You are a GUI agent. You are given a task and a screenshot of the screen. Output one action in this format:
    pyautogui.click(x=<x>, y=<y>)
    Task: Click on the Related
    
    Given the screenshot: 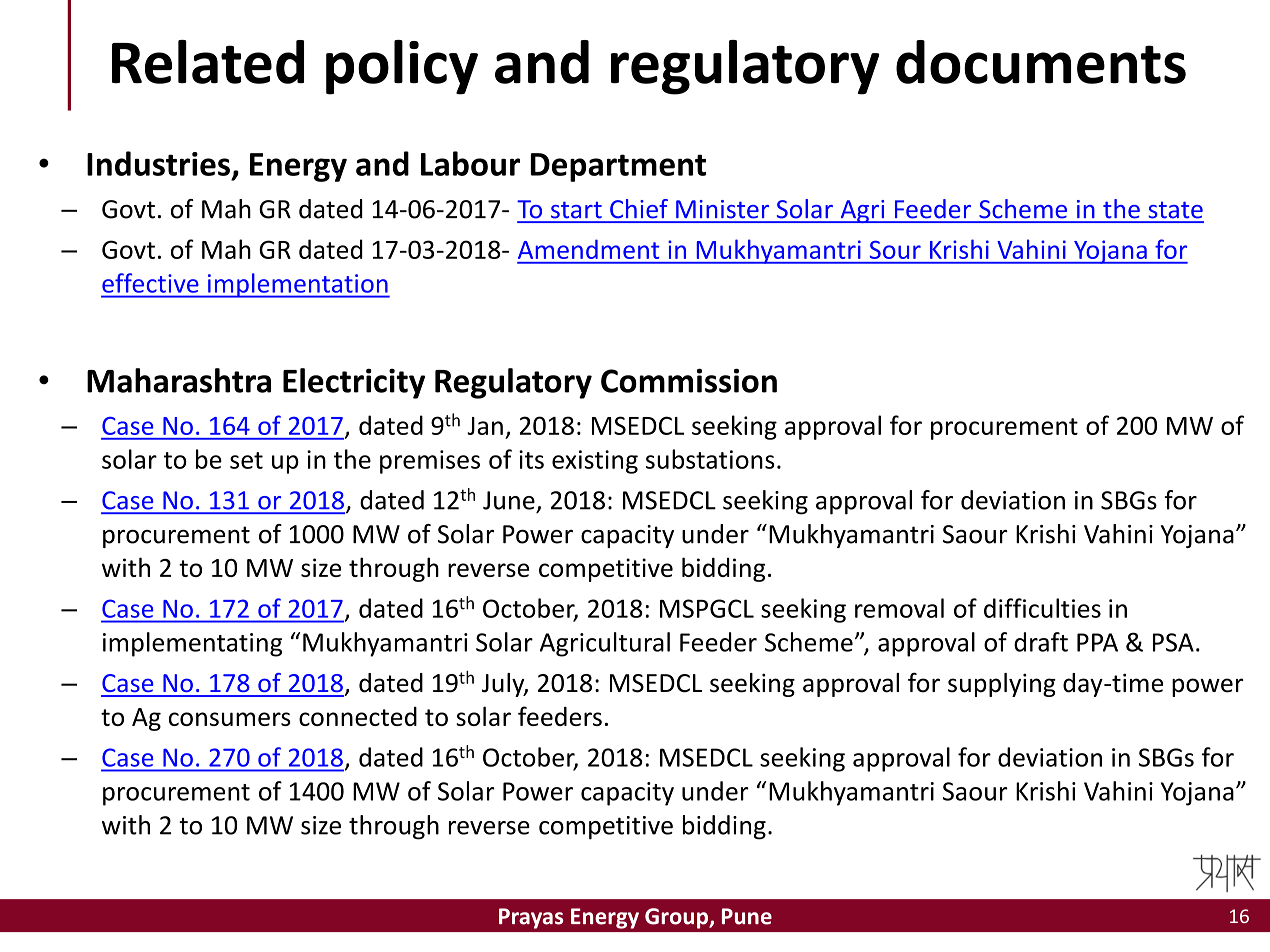 What is the action you would take?
    pyautogui.click(x=208, y=62)
